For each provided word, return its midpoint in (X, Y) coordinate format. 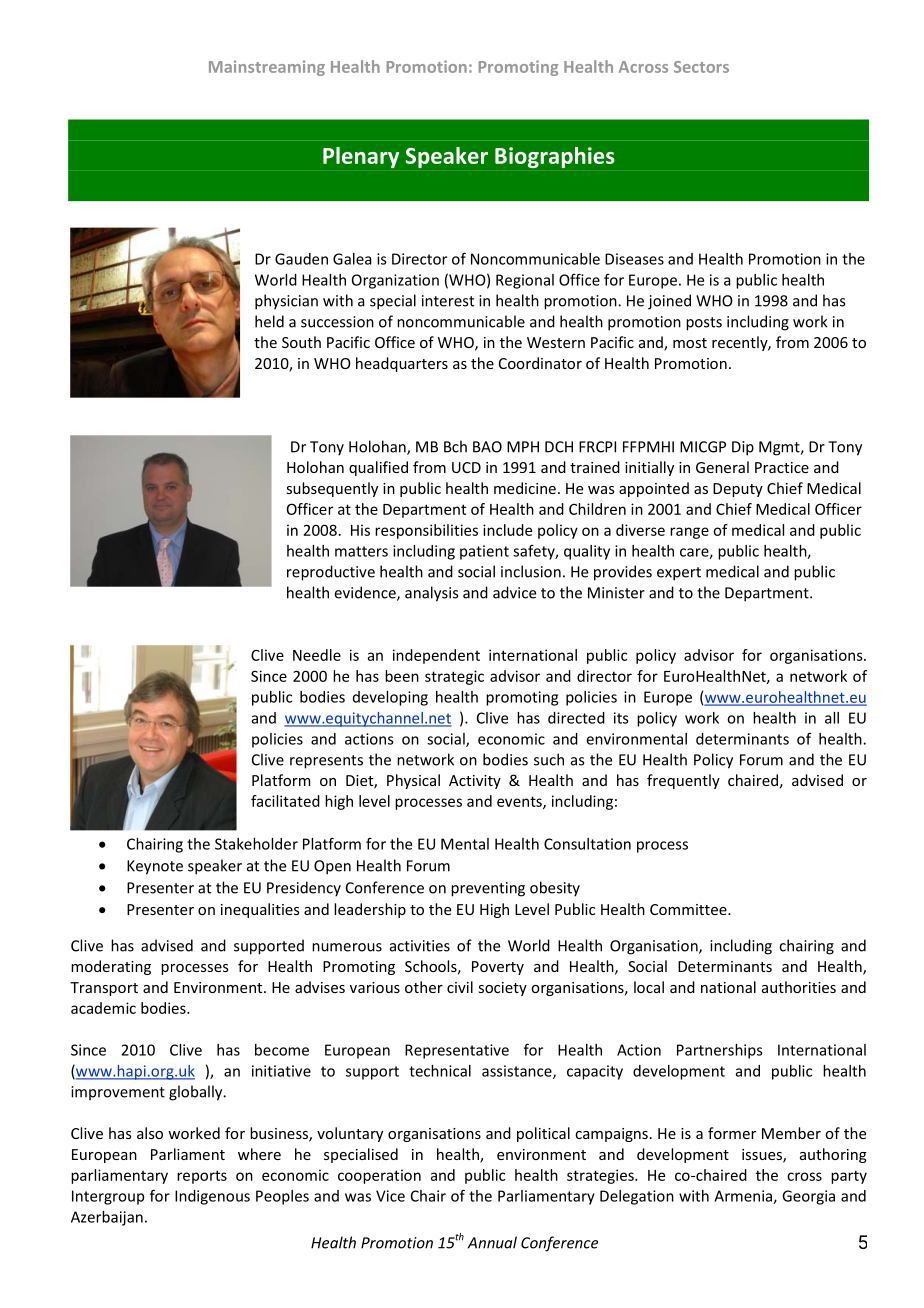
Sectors (701, 67)
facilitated (285, 801)
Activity (475, 782)
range (689, 533)
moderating (111, 967)
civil (460, 987)
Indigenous (212, 1197)
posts (704, 324)
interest (448, 301)
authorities (799, 987)
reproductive (331, 573)
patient (484, 552)
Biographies (555, 157)
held (269, 321)
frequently (683, 781)
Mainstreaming (267, 68)
